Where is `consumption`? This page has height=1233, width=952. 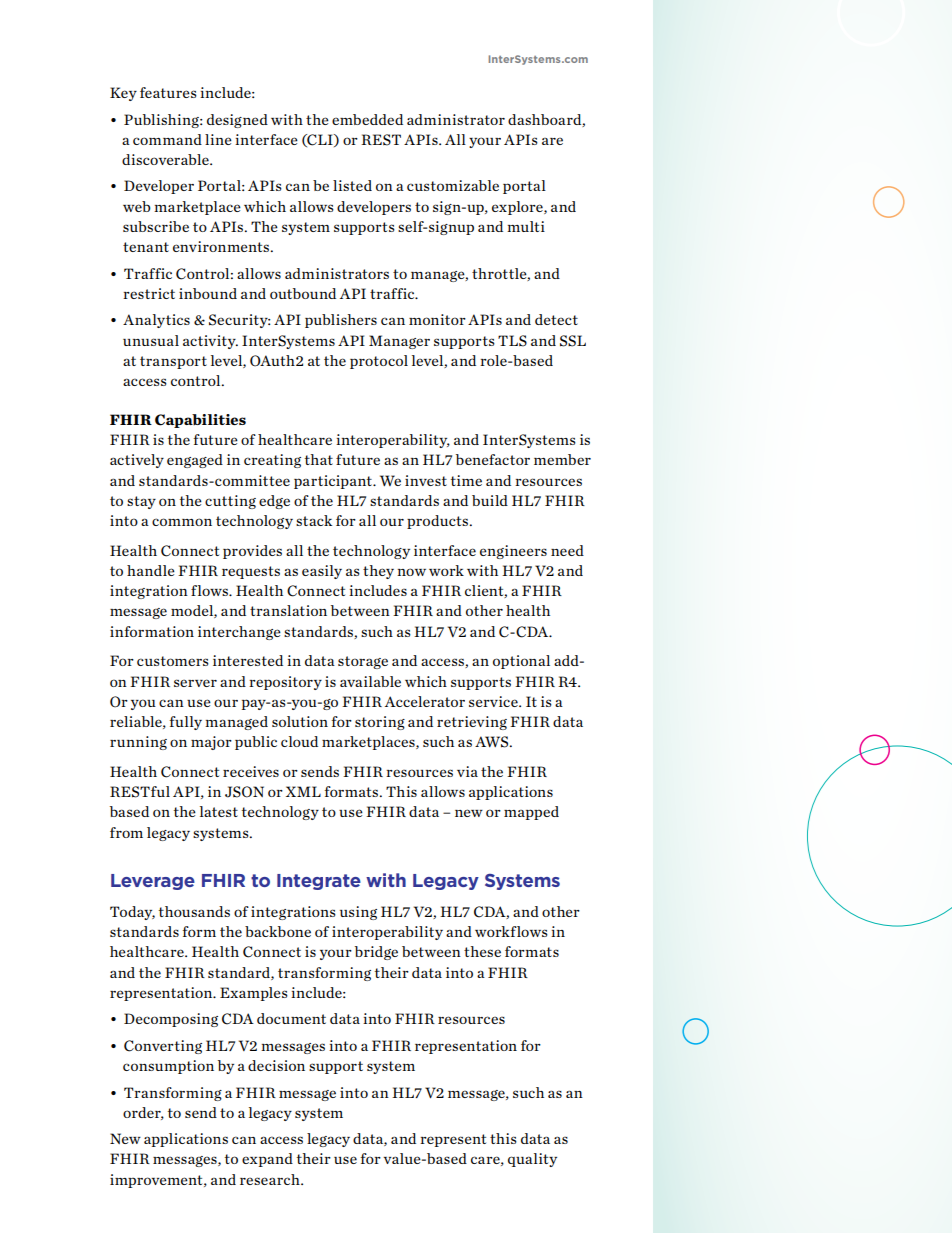 consumption is located at coordinates (168, 1067).
